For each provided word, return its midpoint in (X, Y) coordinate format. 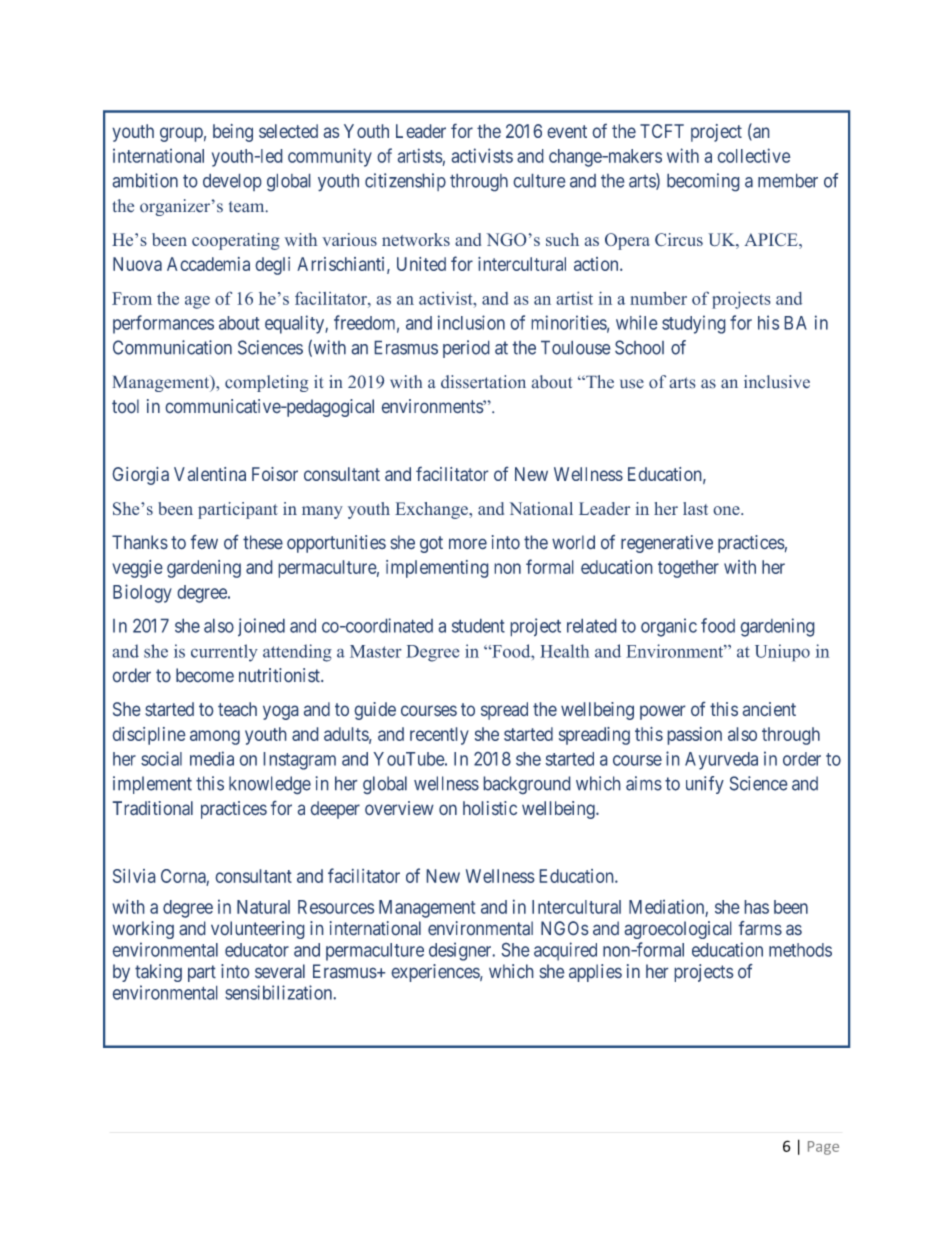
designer (461, 951)
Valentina (210, 474)
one (727, 510)
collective (754, 155)
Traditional (152, 808)
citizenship (405, 182)
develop (232, 182)
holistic (490, 808)
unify (705, 785)
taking (158, 973)
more (468, 544)
